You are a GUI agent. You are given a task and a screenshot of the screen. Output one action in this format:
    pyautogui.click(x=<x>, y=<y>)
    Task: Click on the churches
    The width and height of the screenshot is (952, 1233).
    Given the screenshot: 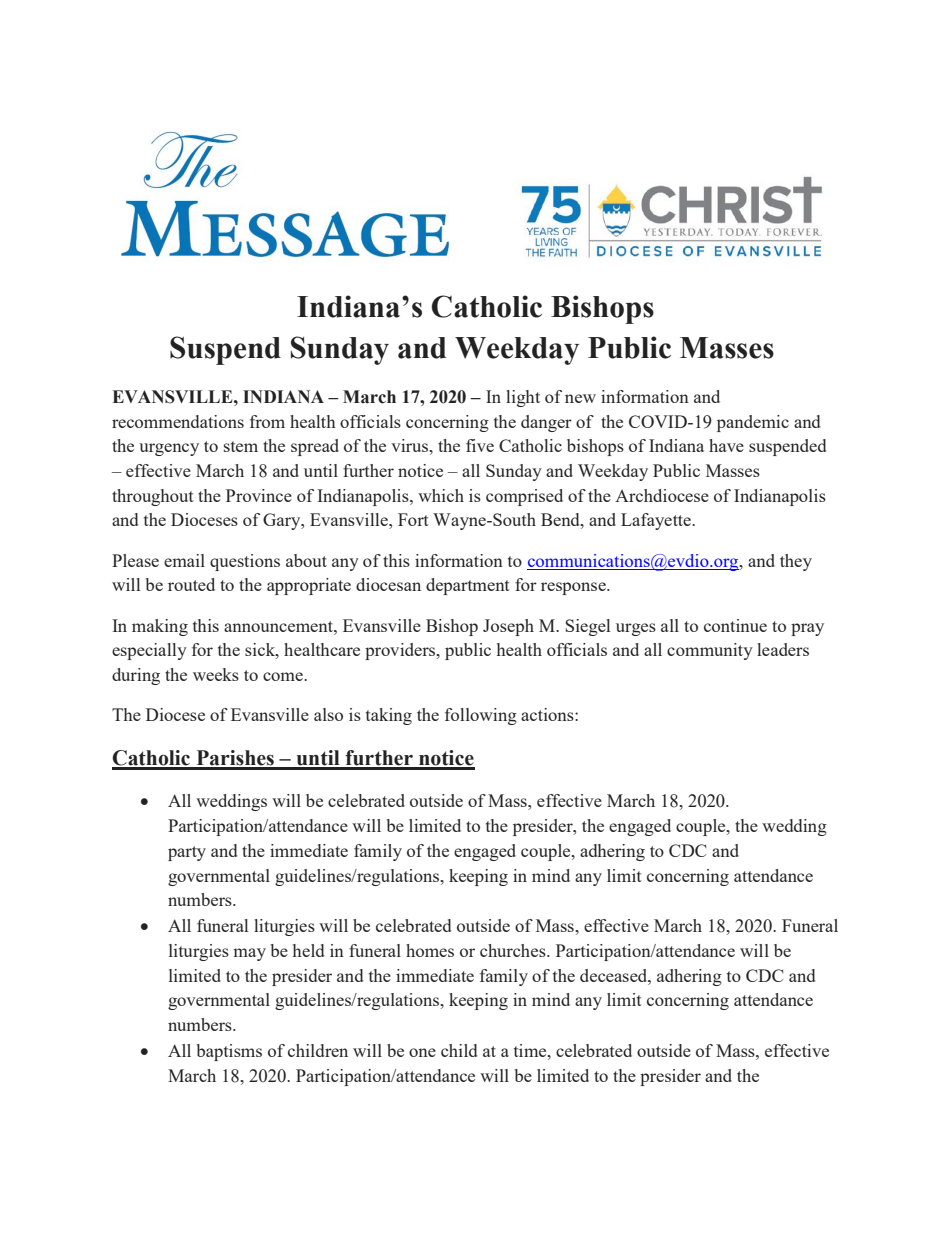 What is the action you would take?
    pyautogui.click(x=514, y=950)
